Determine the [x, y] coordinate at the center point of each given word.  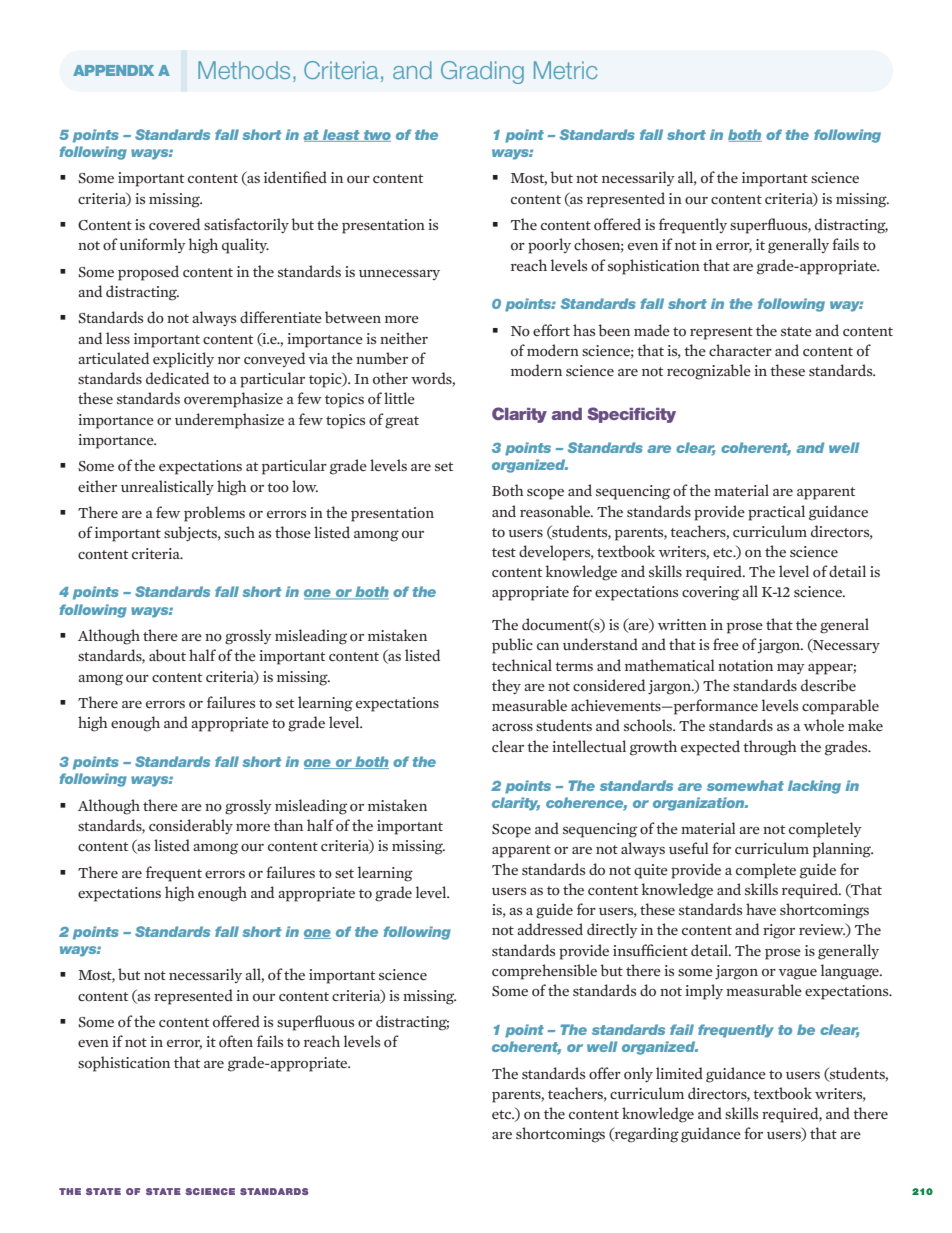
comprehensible [544, 972]
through [770, 748]
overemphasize [233, 400]
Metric [565, 70]
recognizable [709, 372]
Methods [244, 70]
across [512, 728]
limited [679, 1073]
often [236, 1041]
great [402, 422]
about [167, 655]
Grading [482, 72]
